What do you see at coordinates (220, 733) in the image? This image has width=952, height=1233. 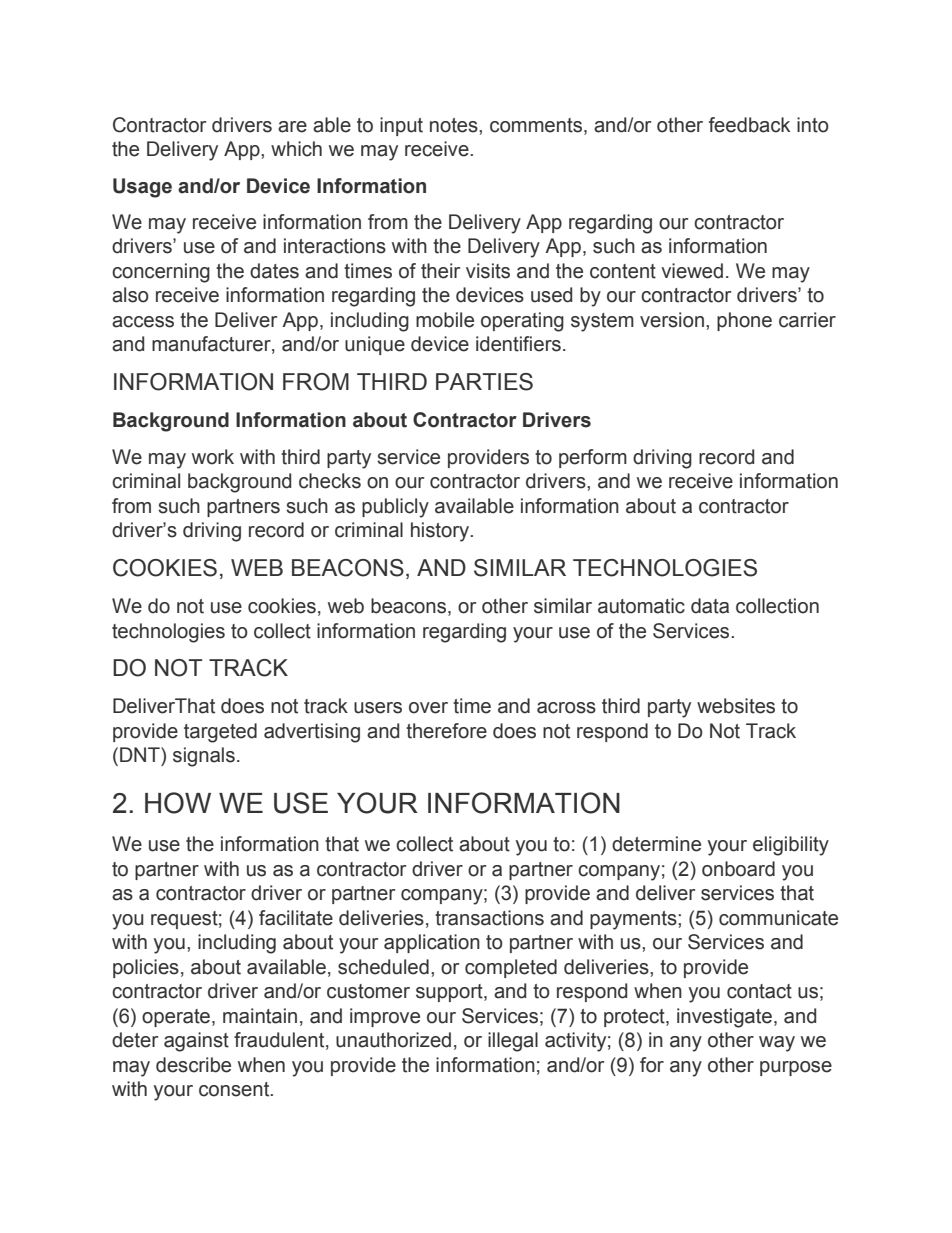 I see `targeted` at bounding box center [220, 733].
